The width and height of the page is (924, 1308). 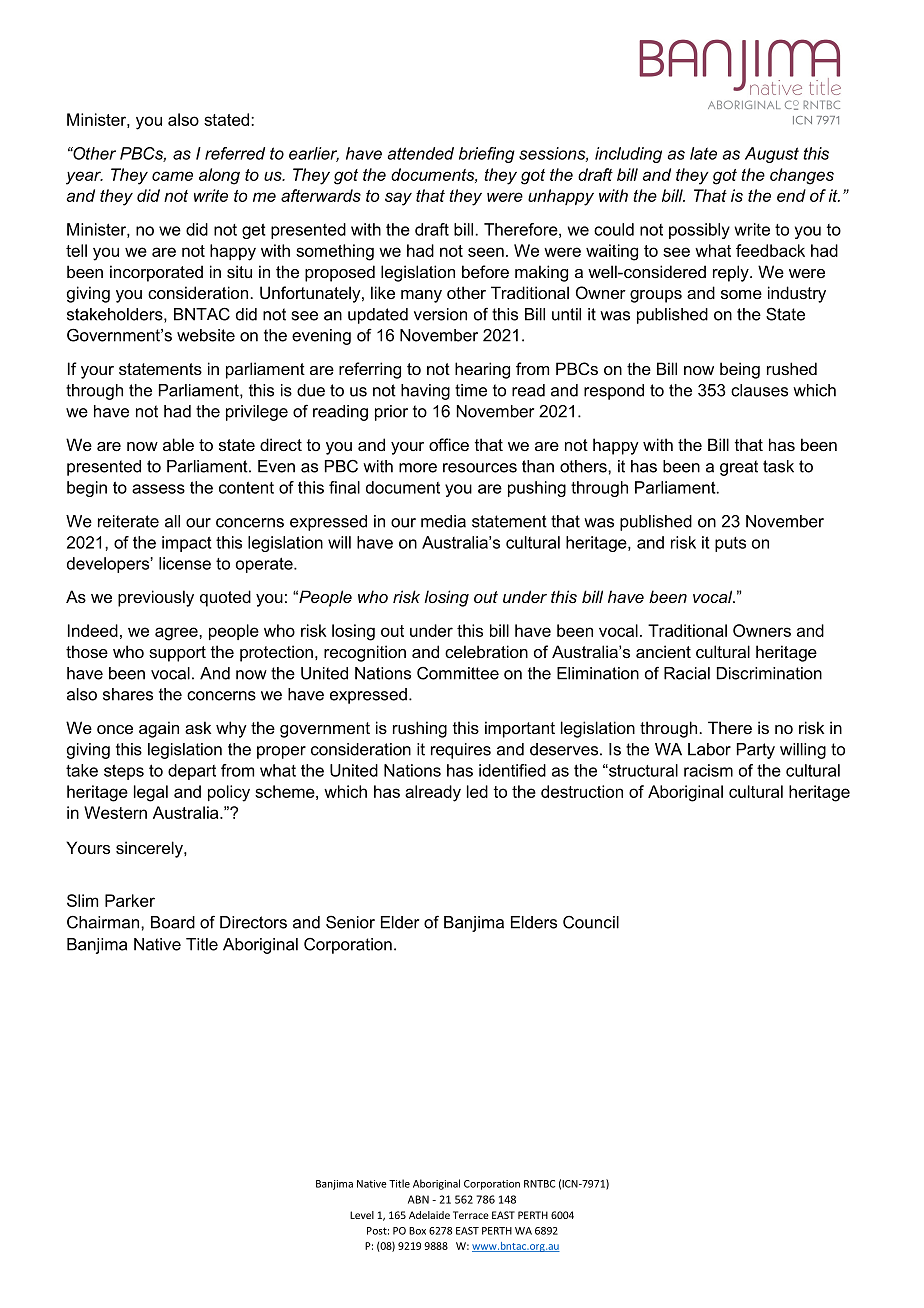 I want to click on able, so click(x=178, y=444).
